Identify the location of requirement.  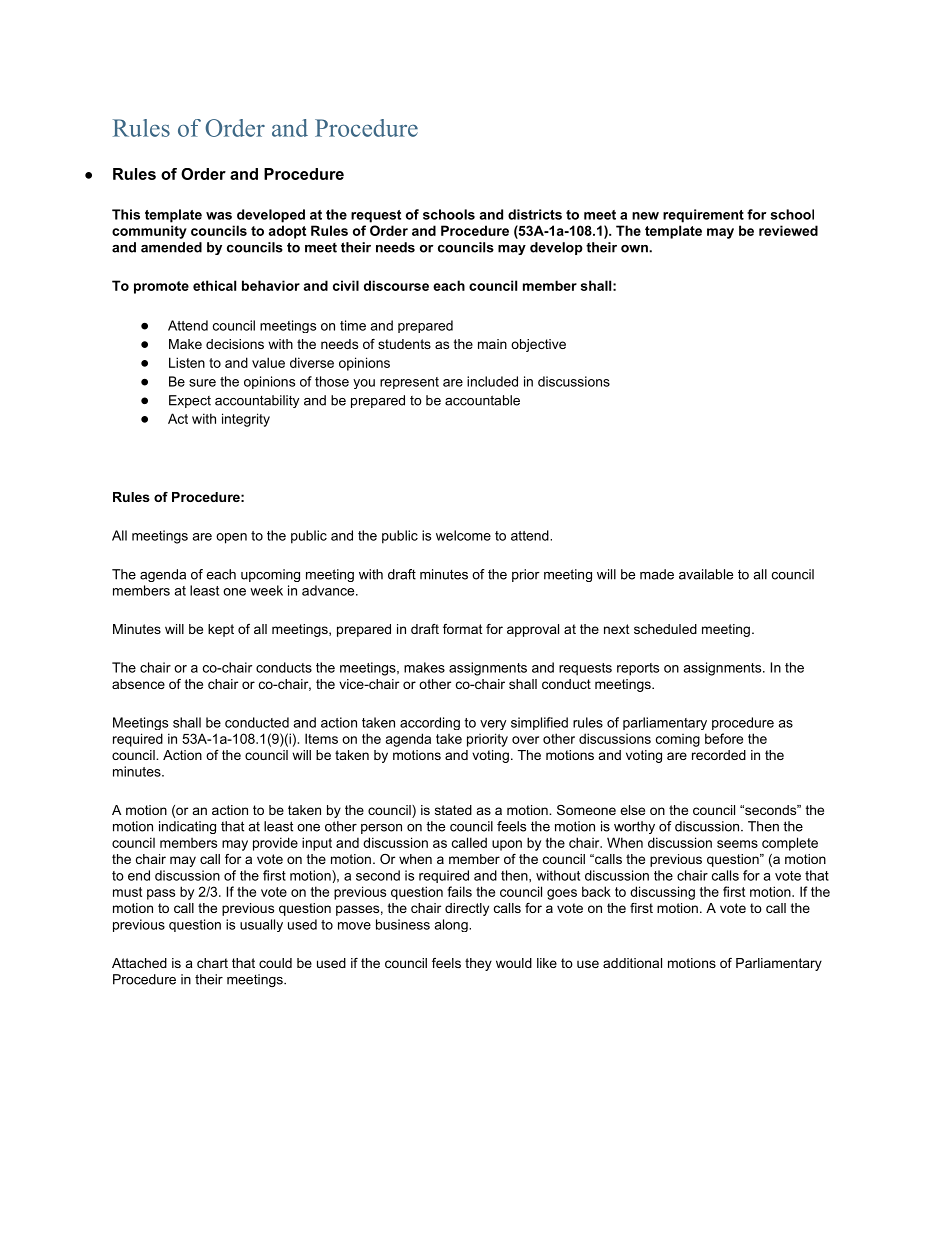
(703, 216).
